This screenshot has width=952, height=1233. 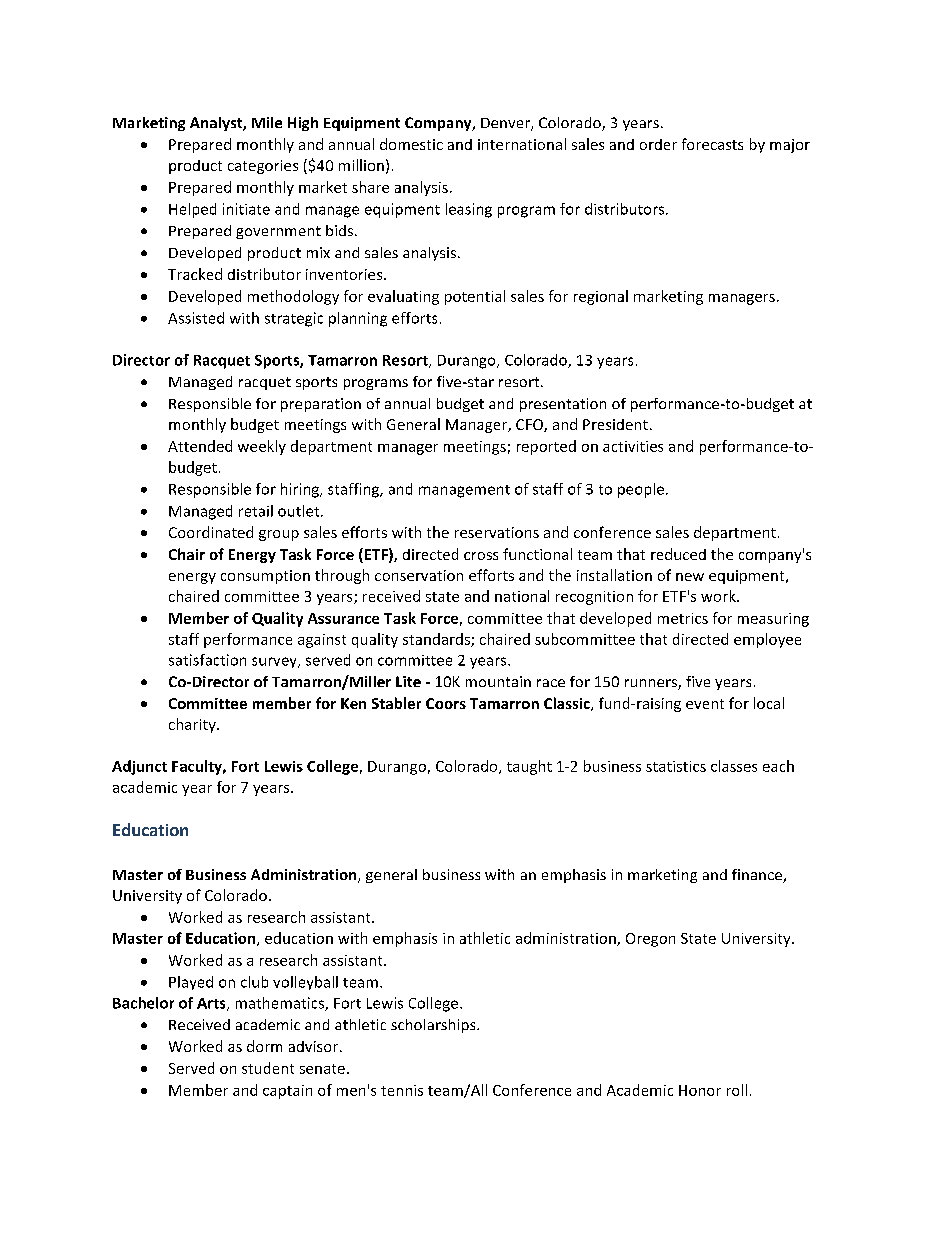 I want to click on student, so click(x=268, y=1068).
